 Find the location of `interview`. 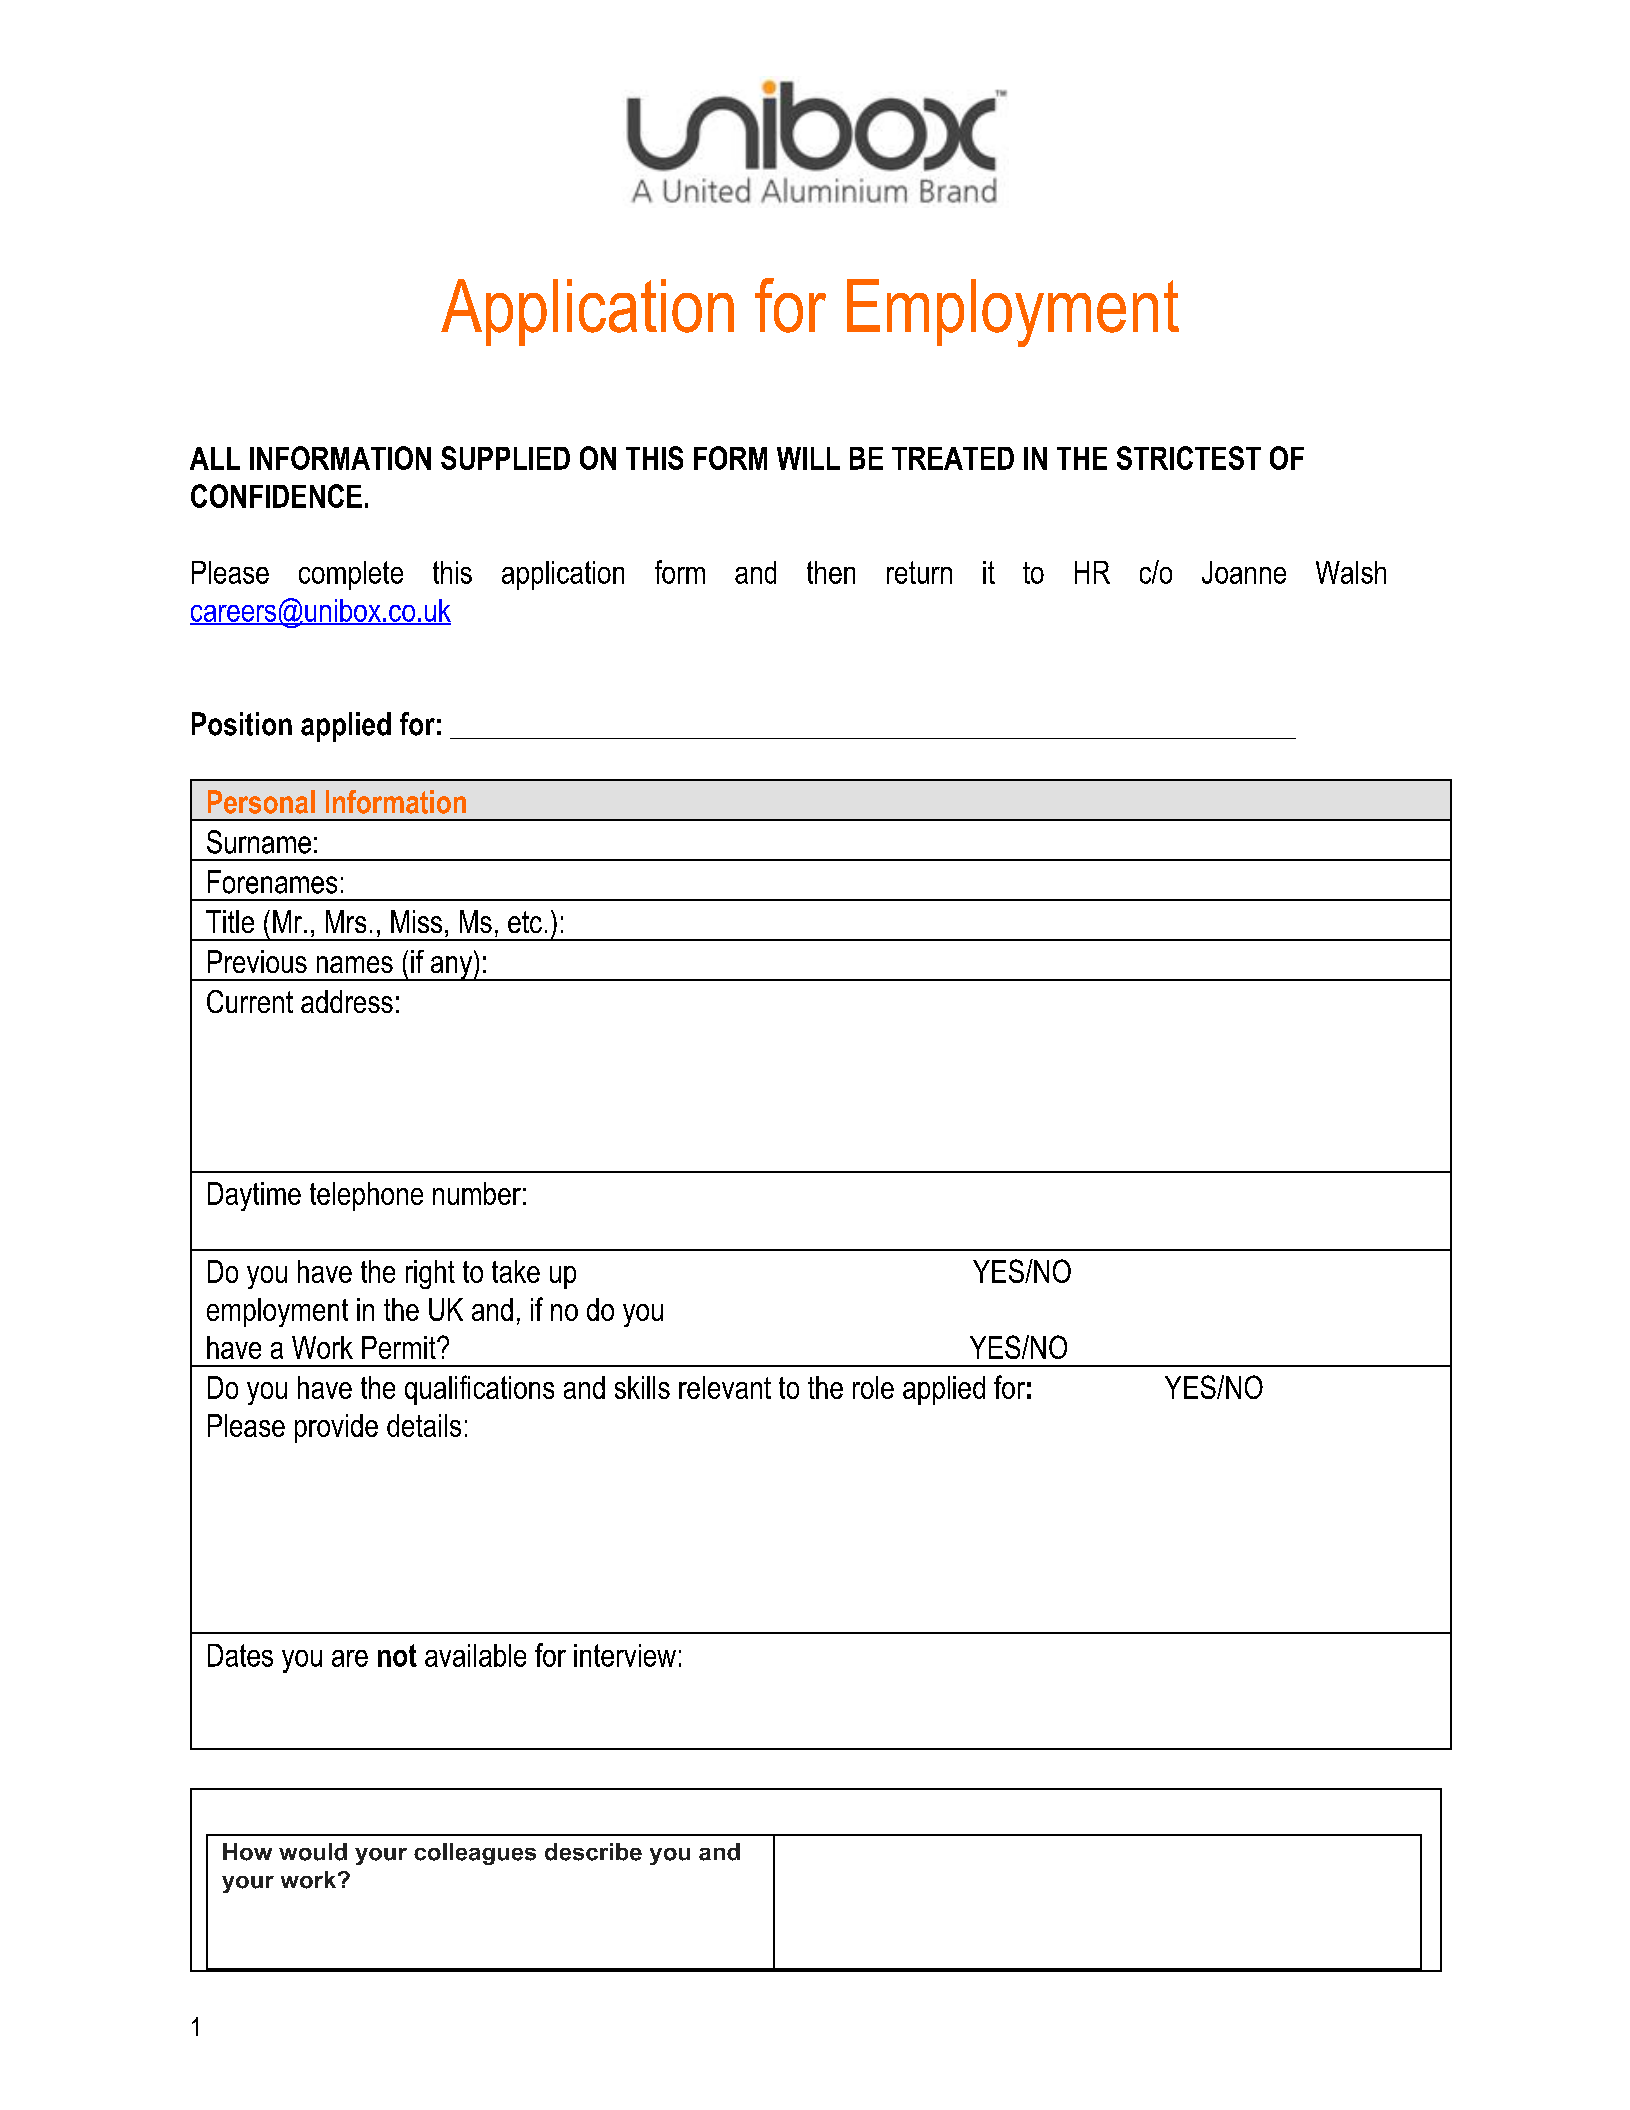

interview is located at coordinates (625, 1655).
